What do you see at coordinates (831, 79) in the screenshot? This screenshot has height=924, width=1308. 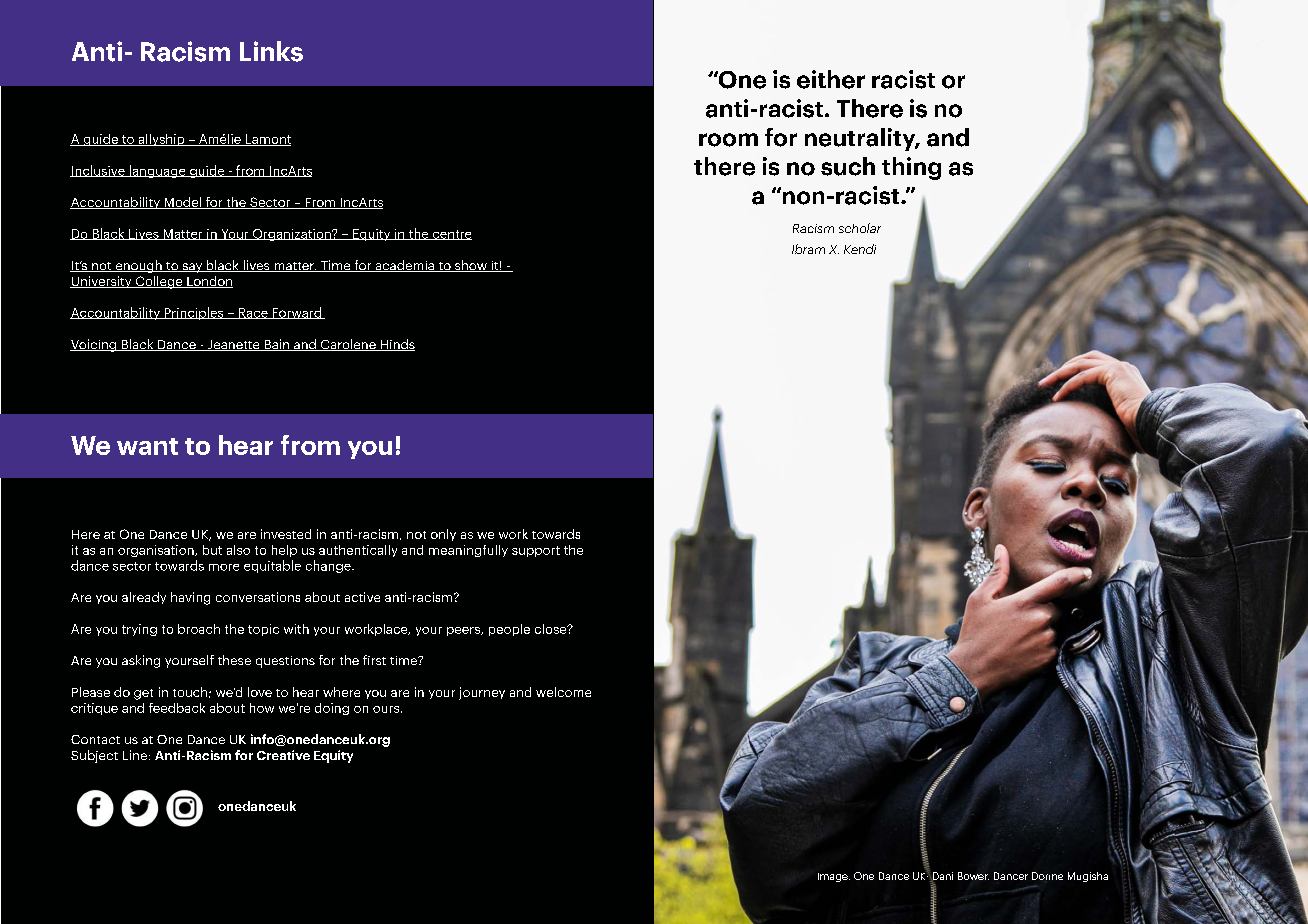 I see `either` at bounding box center [831, 79].
